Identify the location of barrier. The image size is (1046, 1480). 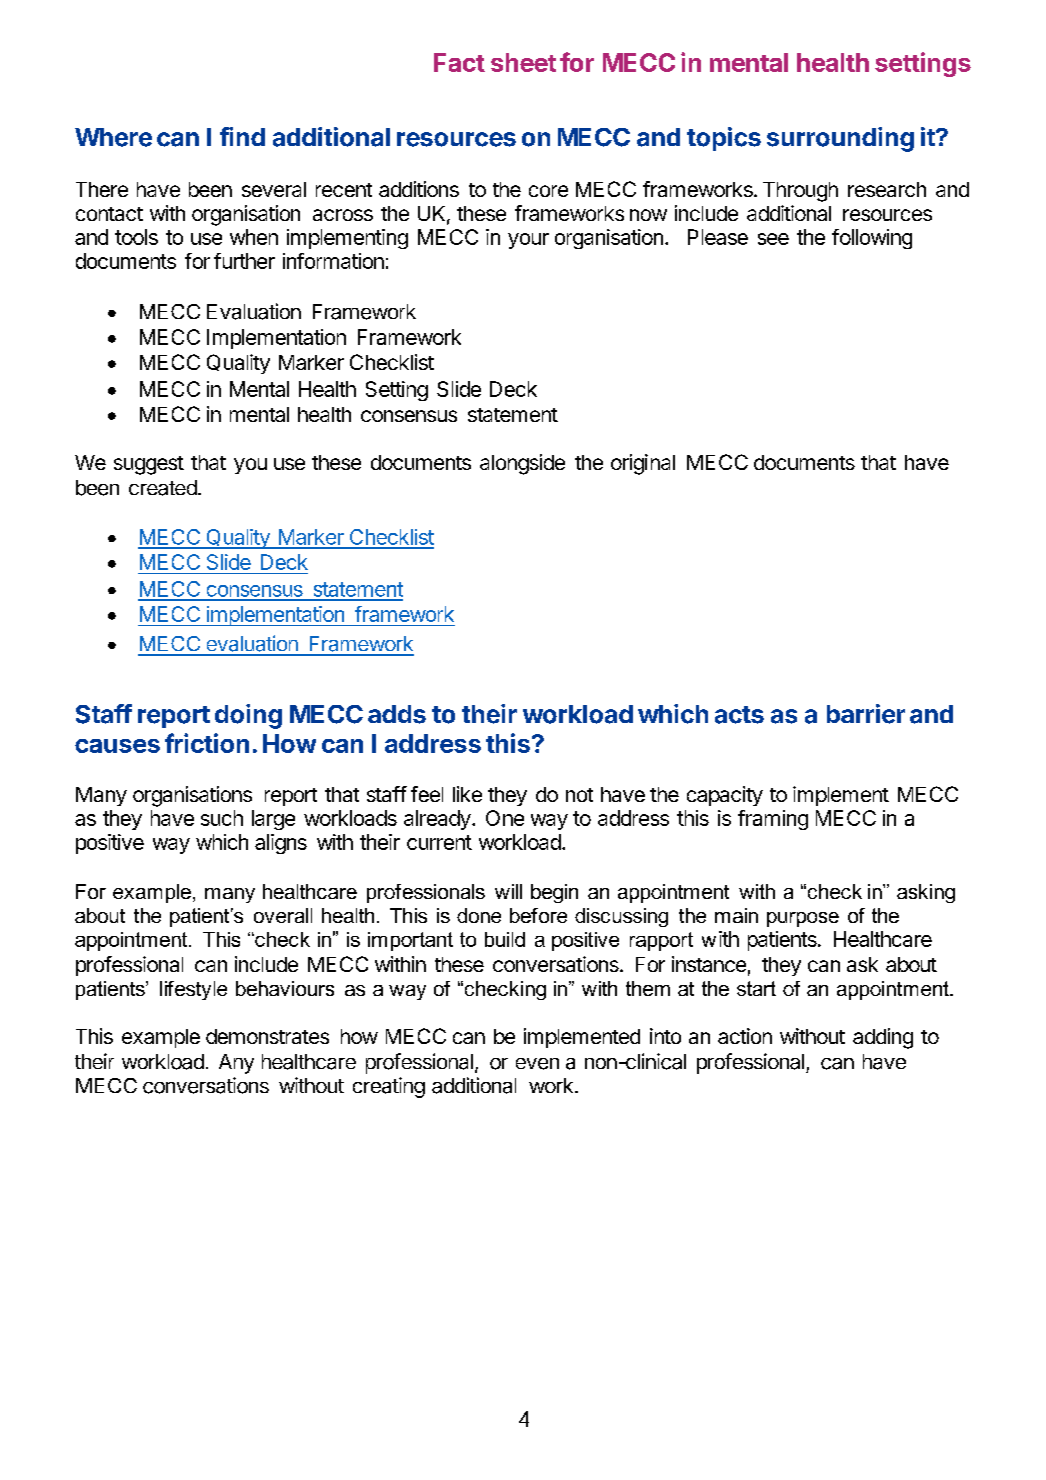
(866, 714).
